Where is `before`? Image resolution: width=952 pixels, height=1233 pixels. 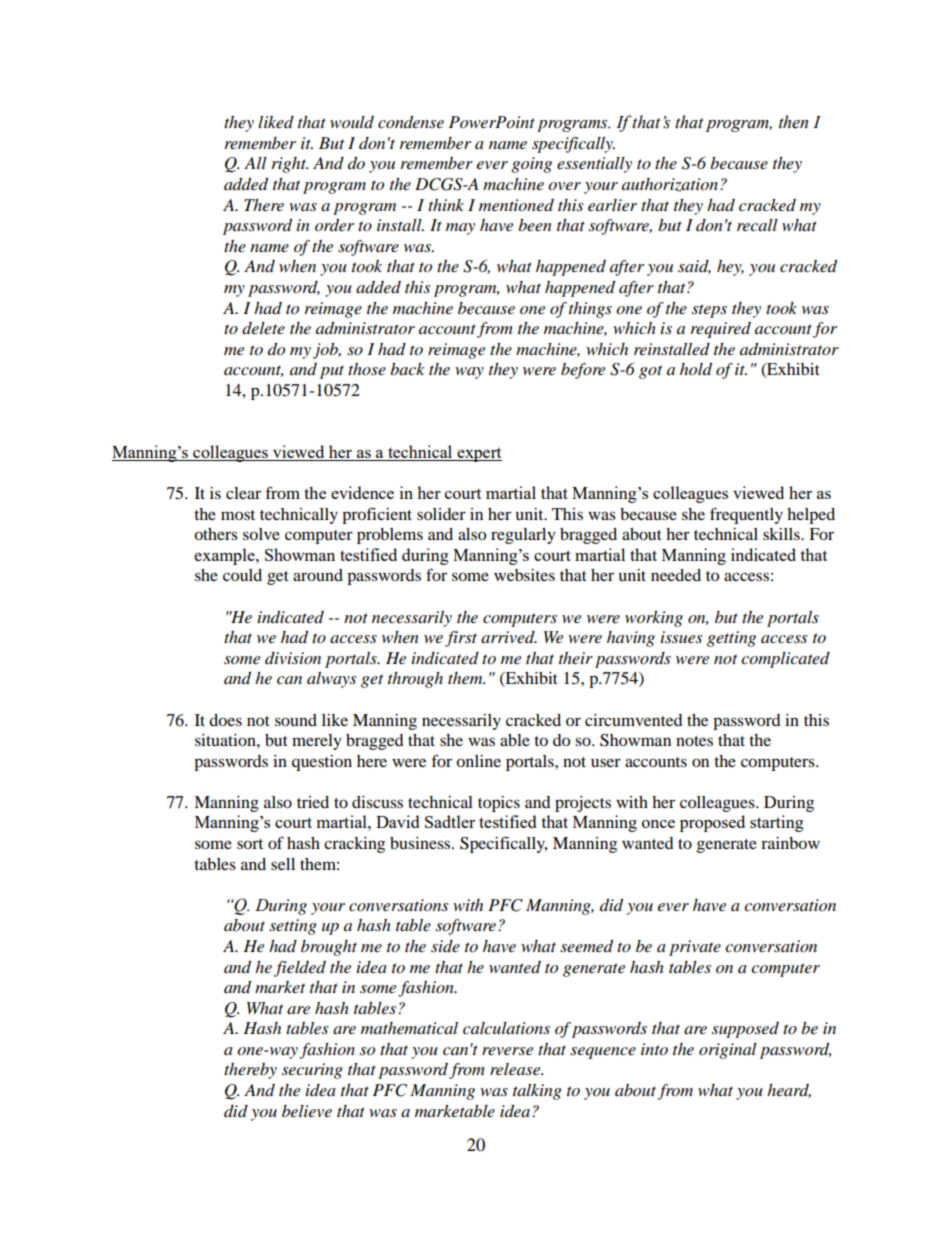 before is located at coordinates (583, 371).
